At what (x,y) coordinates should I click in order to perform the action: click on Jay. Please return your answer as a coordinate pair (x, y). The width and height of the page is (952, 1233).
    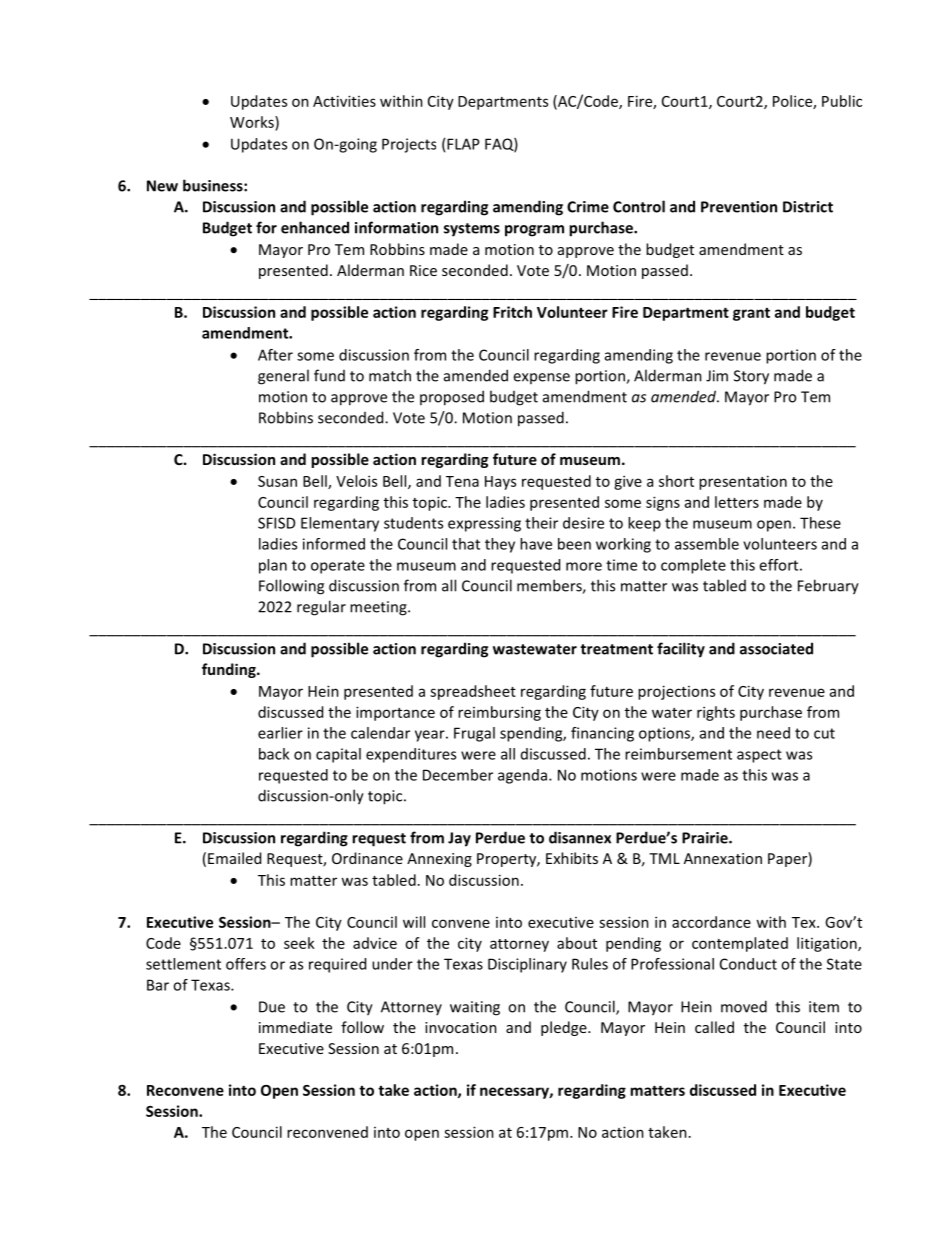
    Looking at the image, I should click on (459, 839).
